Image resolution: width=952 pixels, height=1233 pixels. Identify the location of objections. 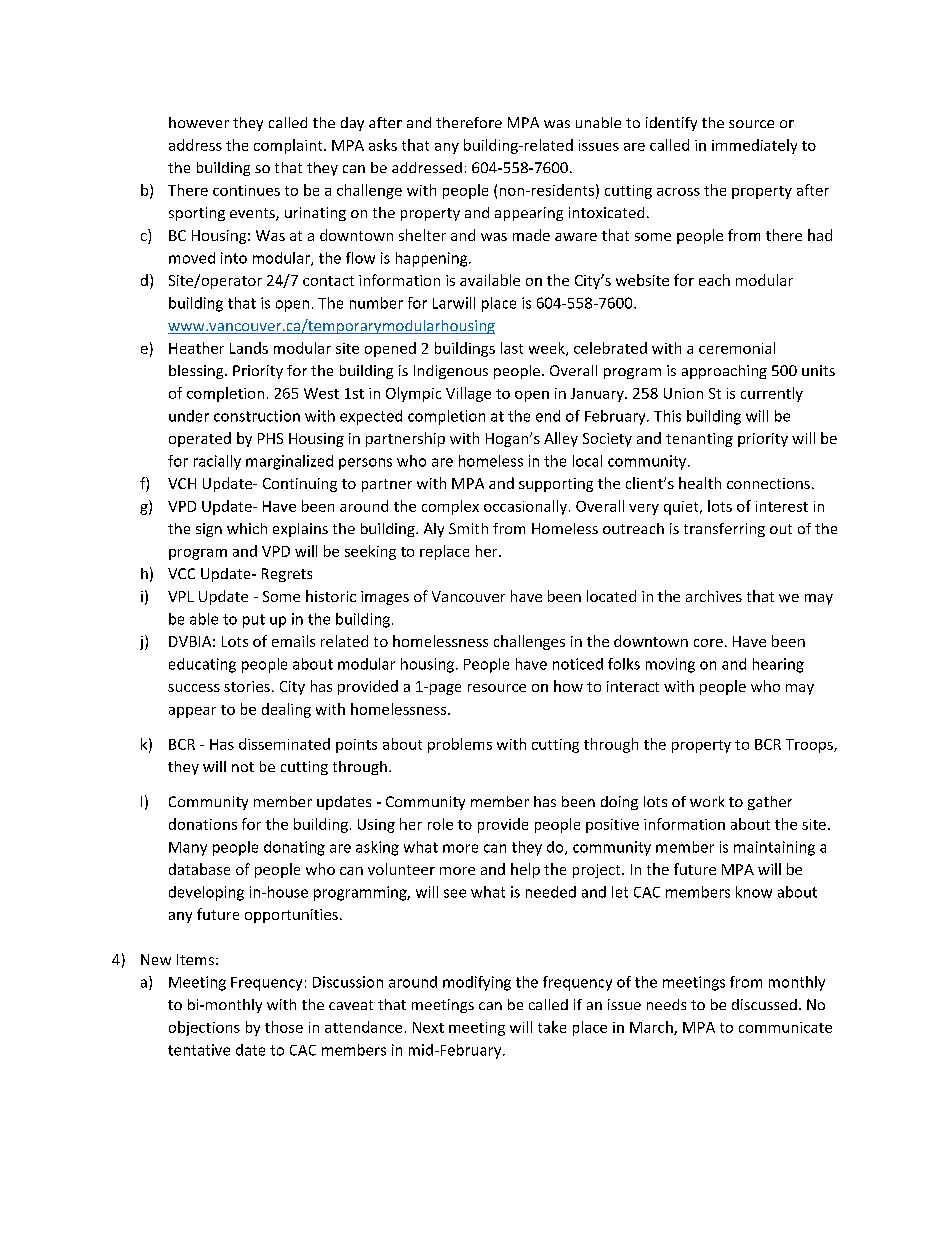
(204, 1028).
